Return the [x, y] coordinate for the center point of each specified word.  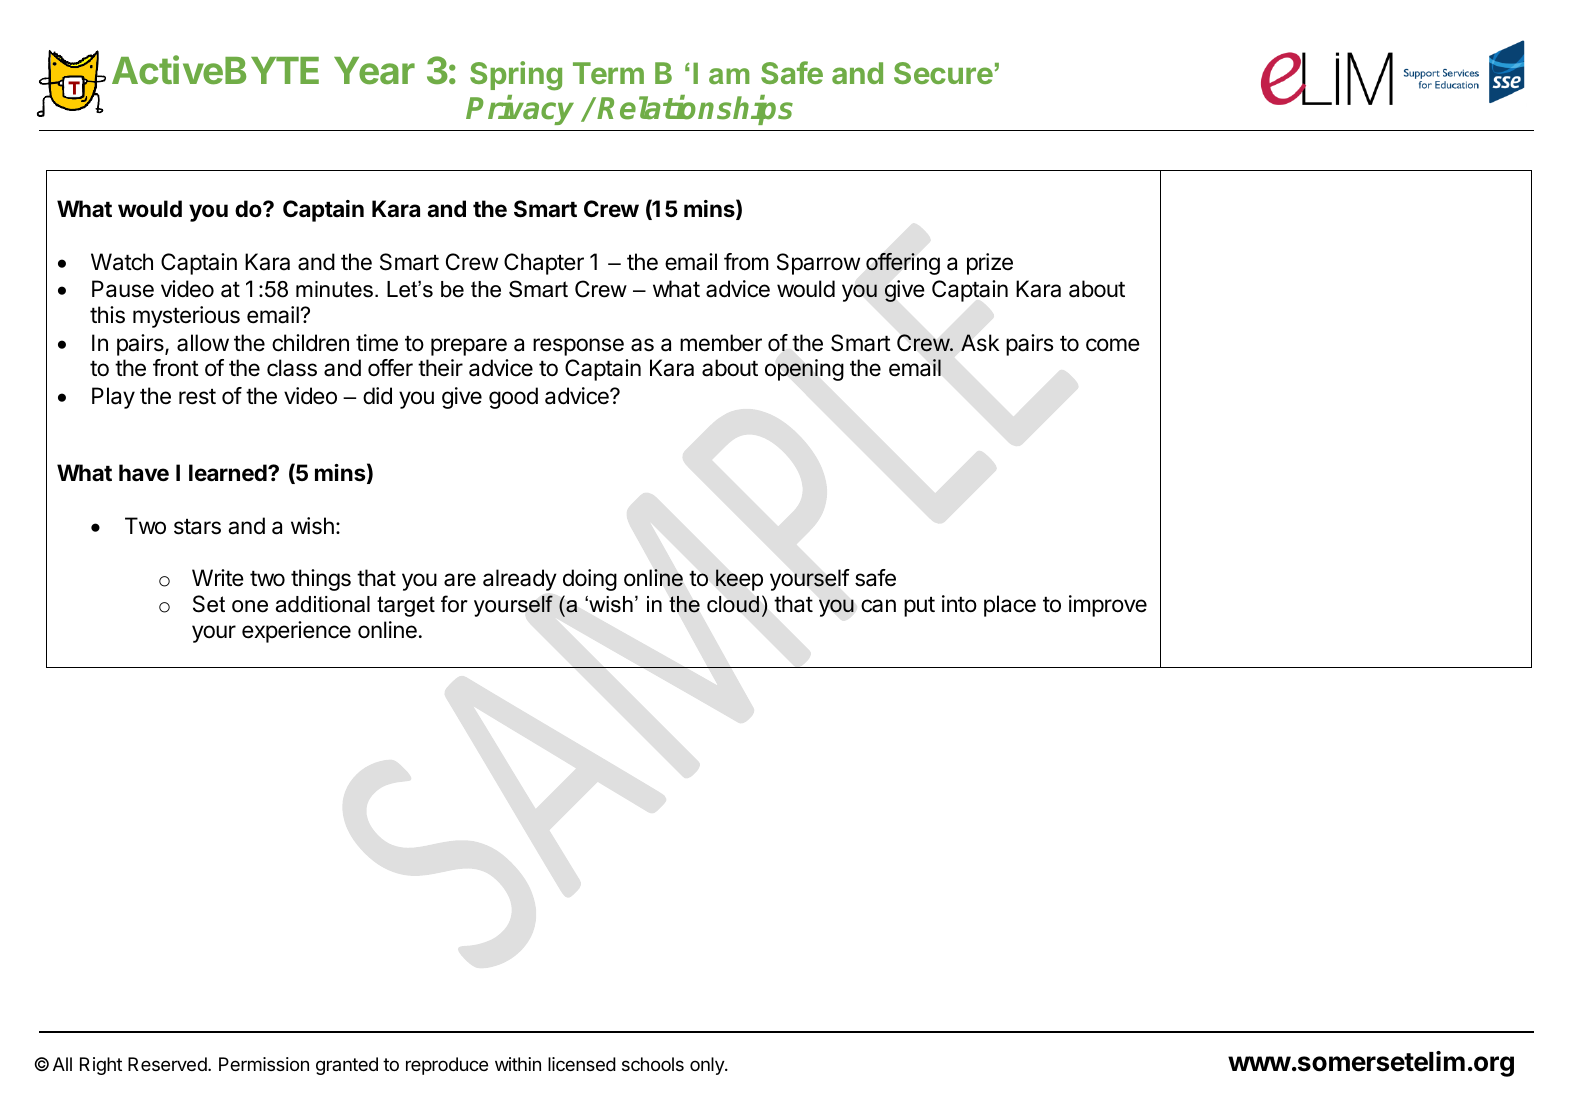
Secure [943, 73]
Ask [980, 343]
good [513, 398]
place [1010, 606]
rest [197, 397]
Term [608, 73]
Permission [264, 1064]
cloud [733, 604]
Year [374, 71]
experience [296, 632]
